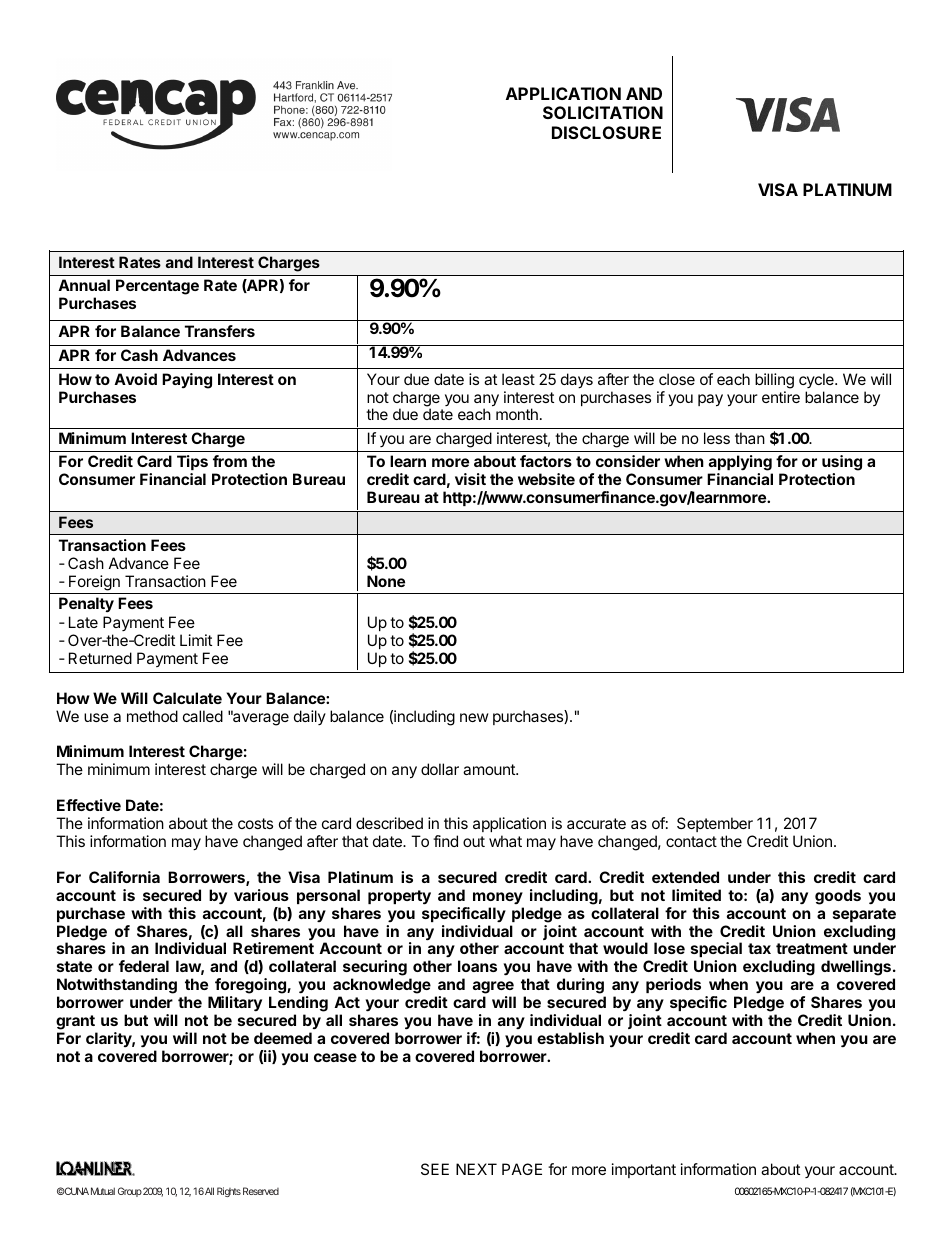 Image resolution: width=952 pixels, height=1233 pixels. What do you see at coordinates (498, 898) in the document?
I see `money` at bounding box center [498, 898].
